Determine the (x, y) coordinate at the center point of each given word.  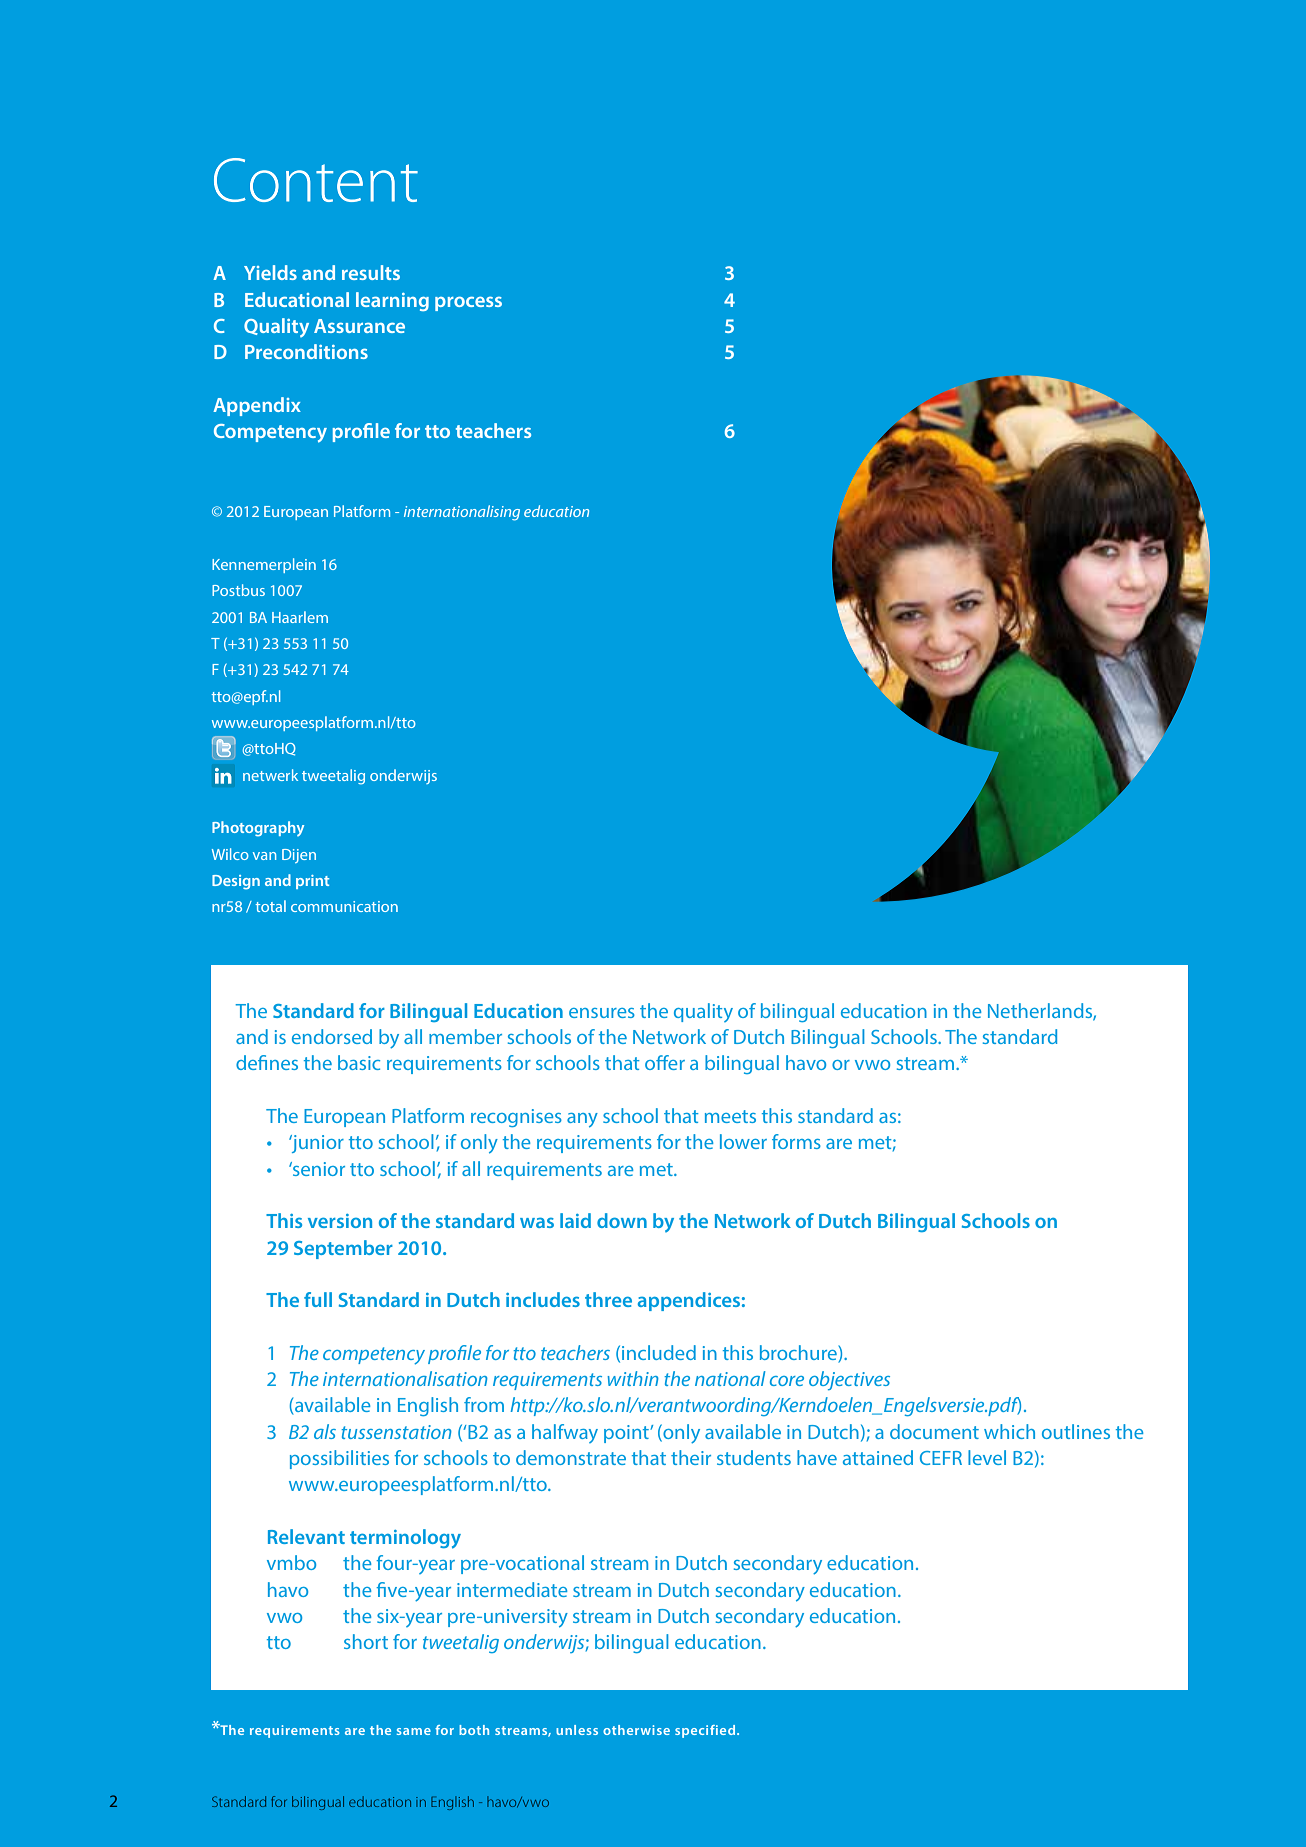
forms (796, 1141)
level (987, 1457)
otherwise (636, 1730)
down (622, 1220)
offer (665, 1062)
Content (316, 180)
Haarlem (300, 617)
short (366, 1641)
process (468, 304)
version (340, 1221)
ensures (602, 1013)
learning (392, 301)
